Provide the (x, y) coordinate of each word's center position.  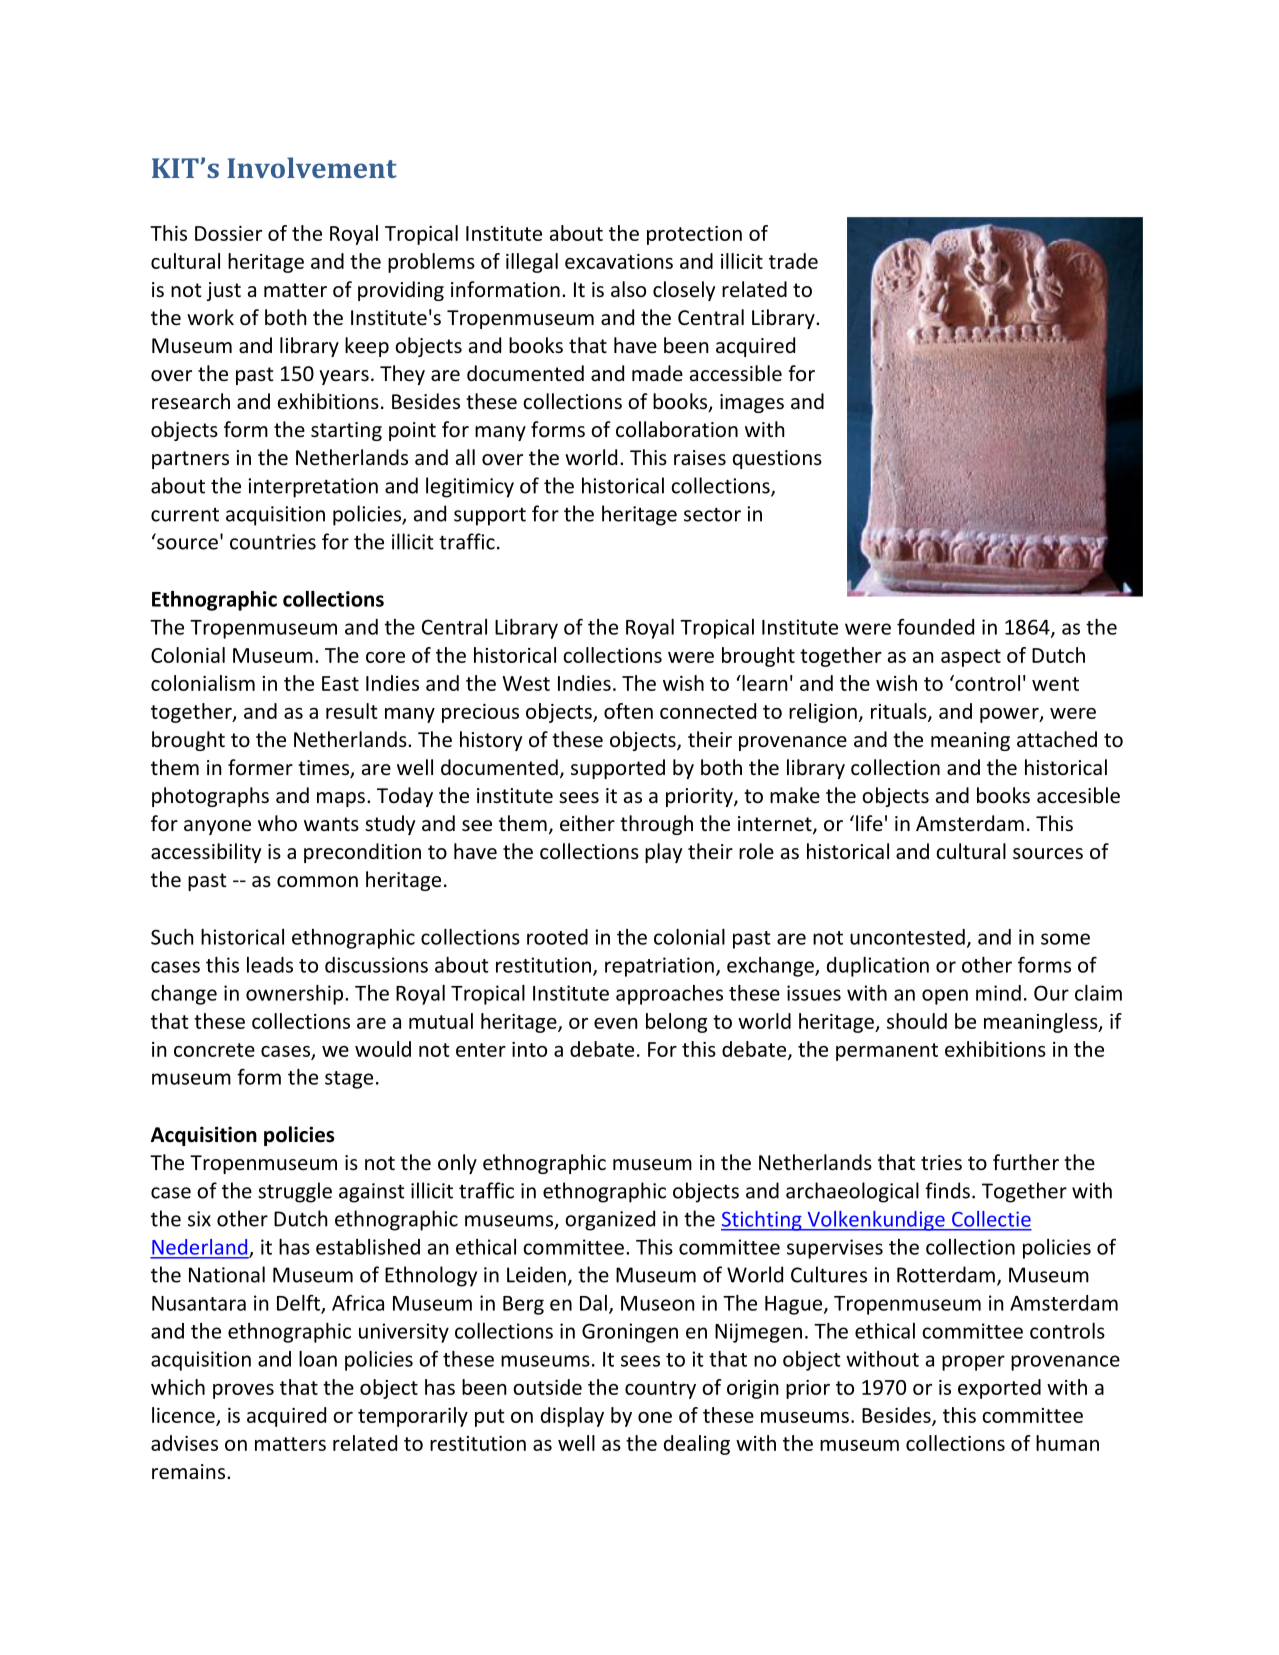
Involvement (312, 167)
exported (999, 1389)
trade (793, 261)
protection (694, 235)
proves (243, 1391)
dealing (697, 1445)
